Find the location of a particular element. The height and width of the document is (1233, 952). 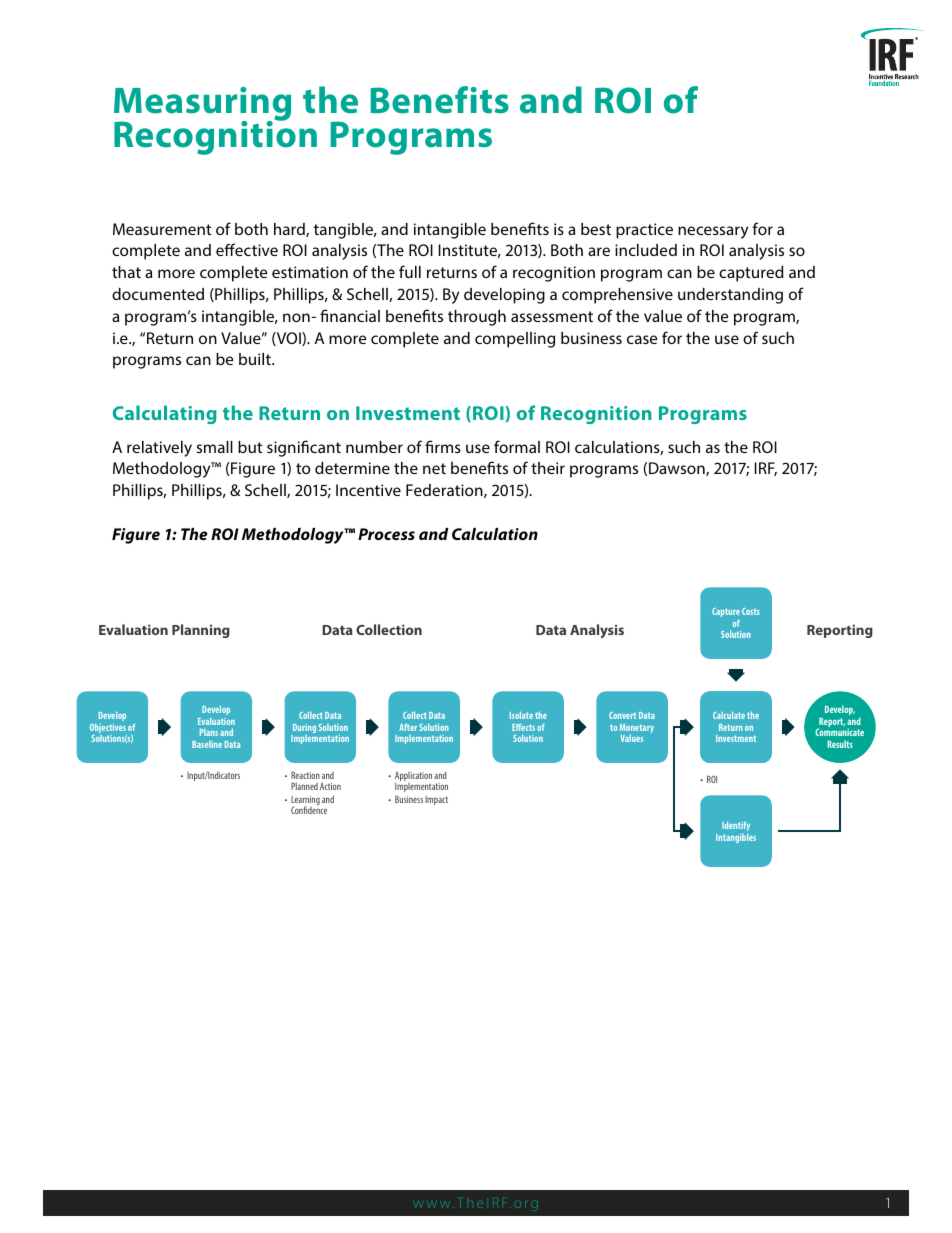

best is located at coordinates (596, 229).
